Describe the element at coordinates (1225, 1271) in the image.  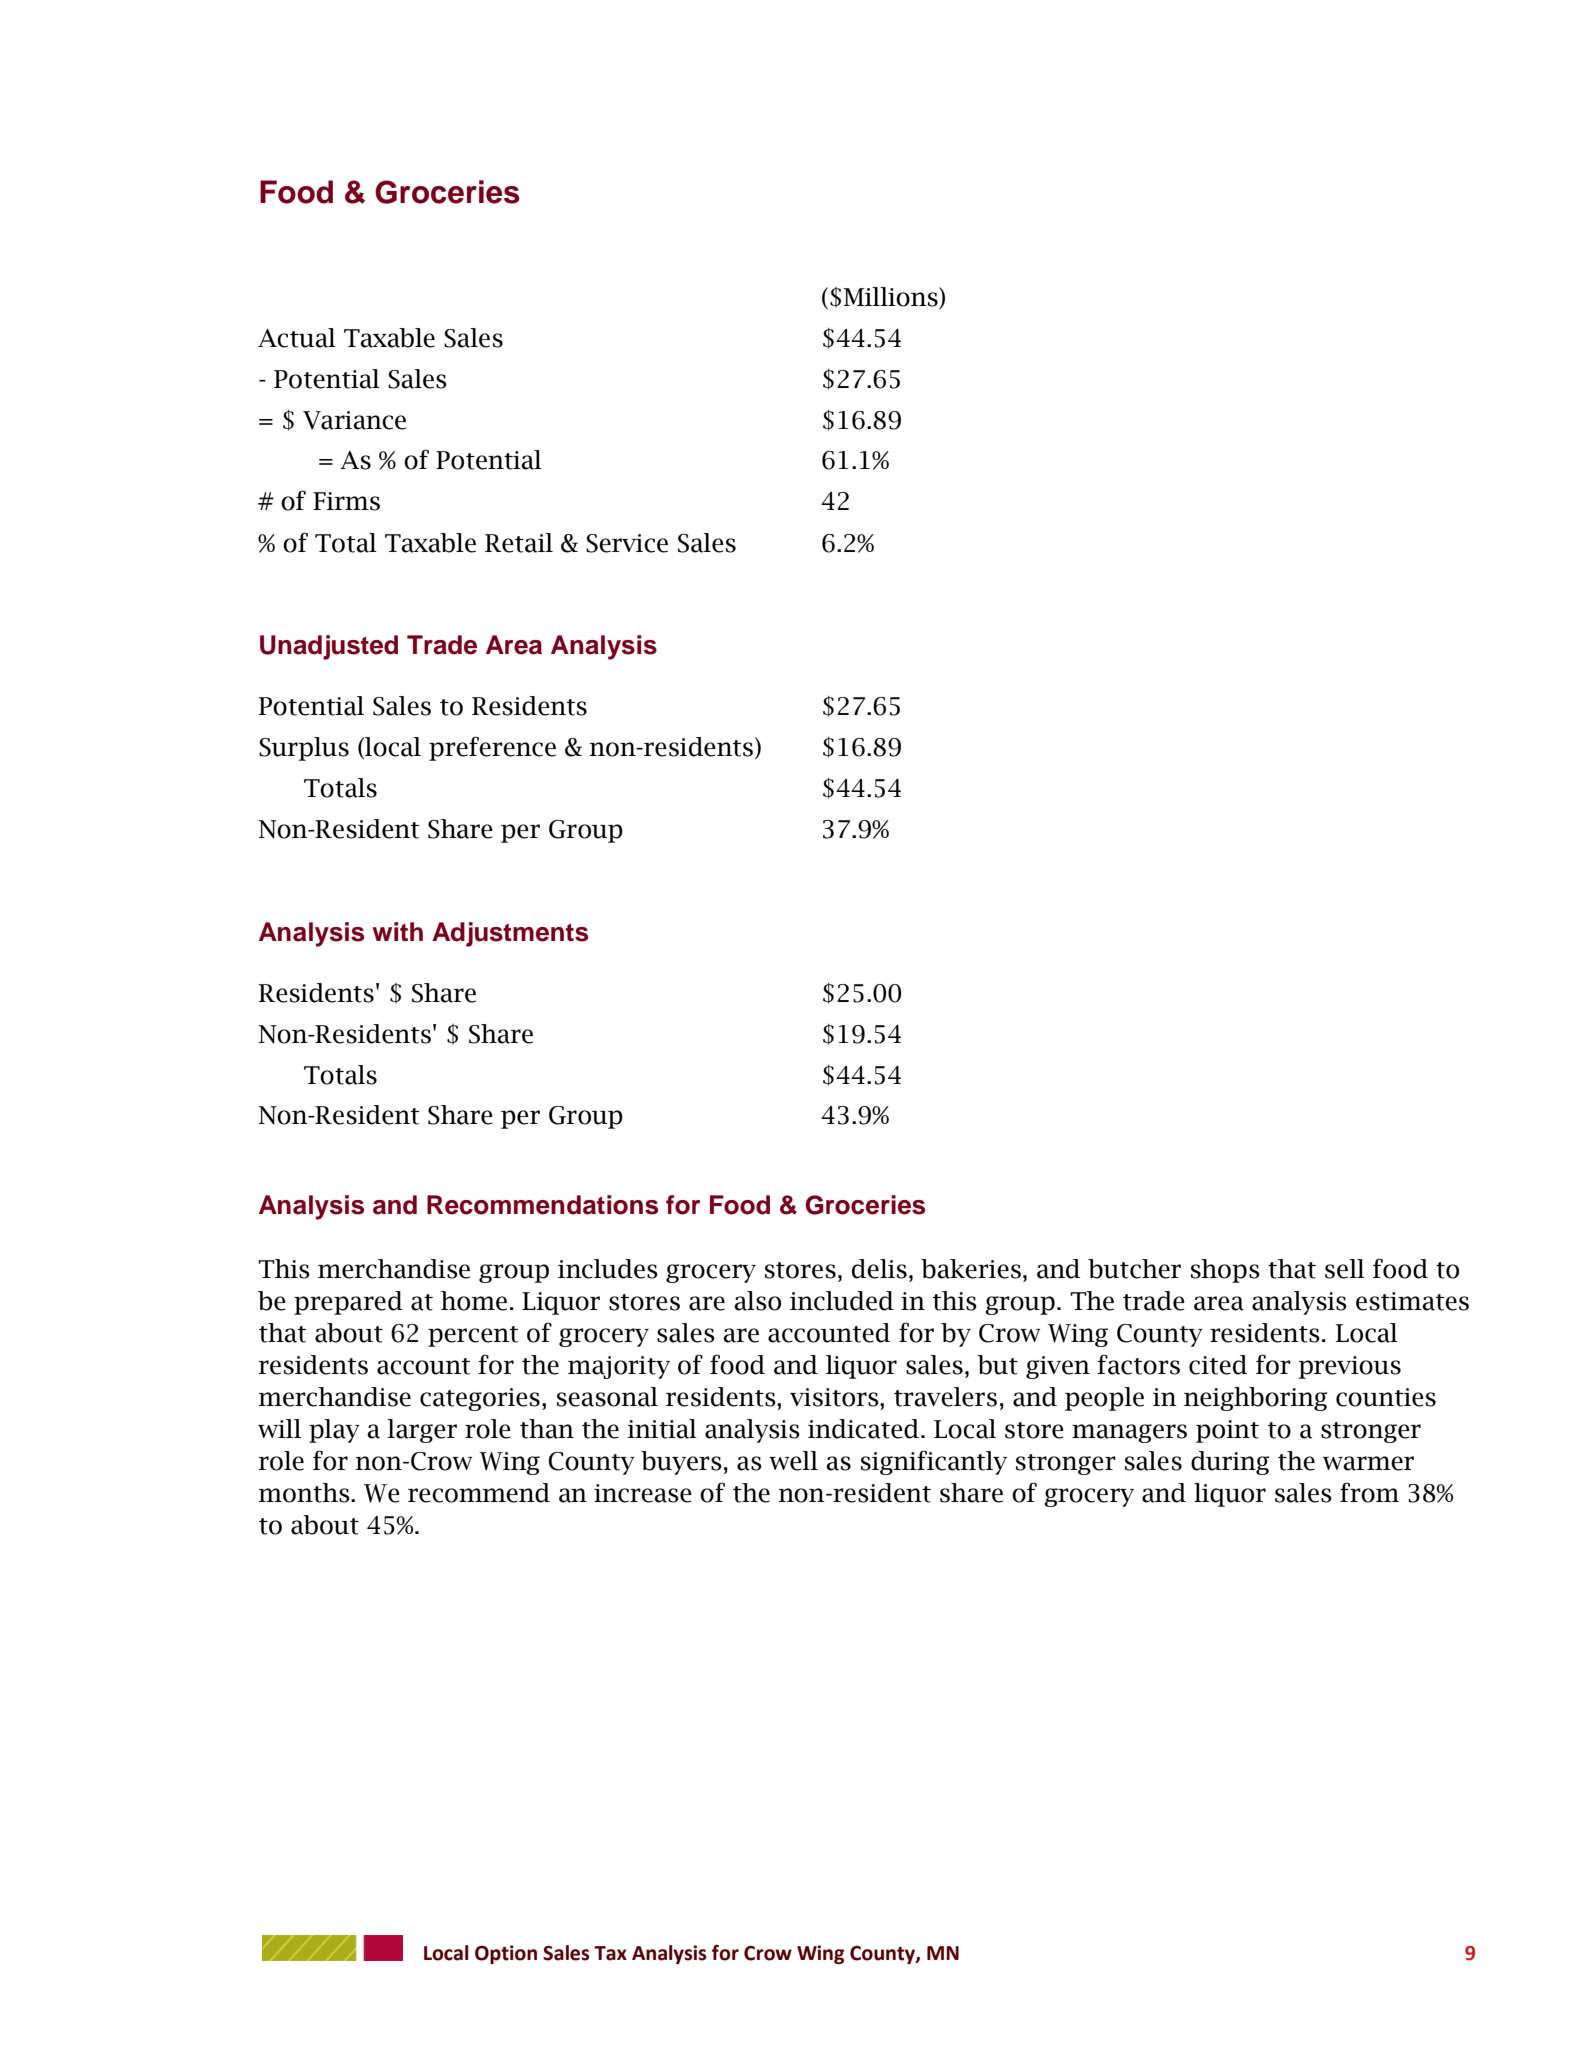
I see `shops` at that location.
